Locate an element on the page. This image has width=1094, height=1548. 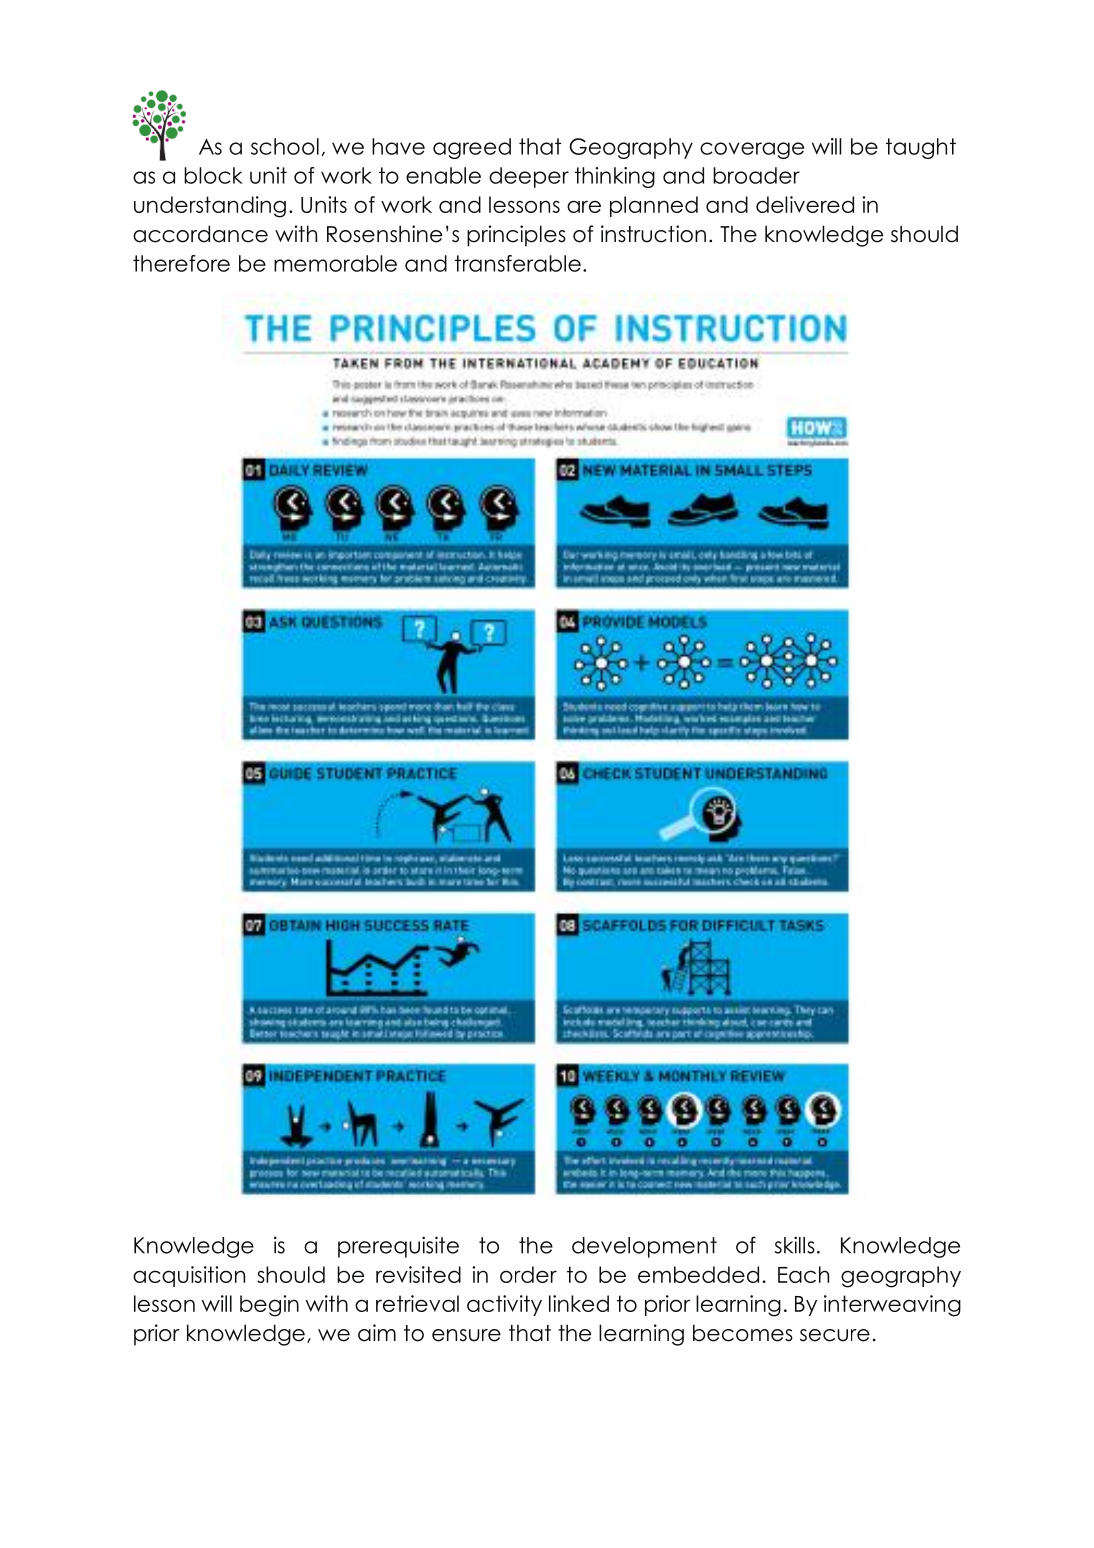
delivered is located at coordinates (805, 204).
